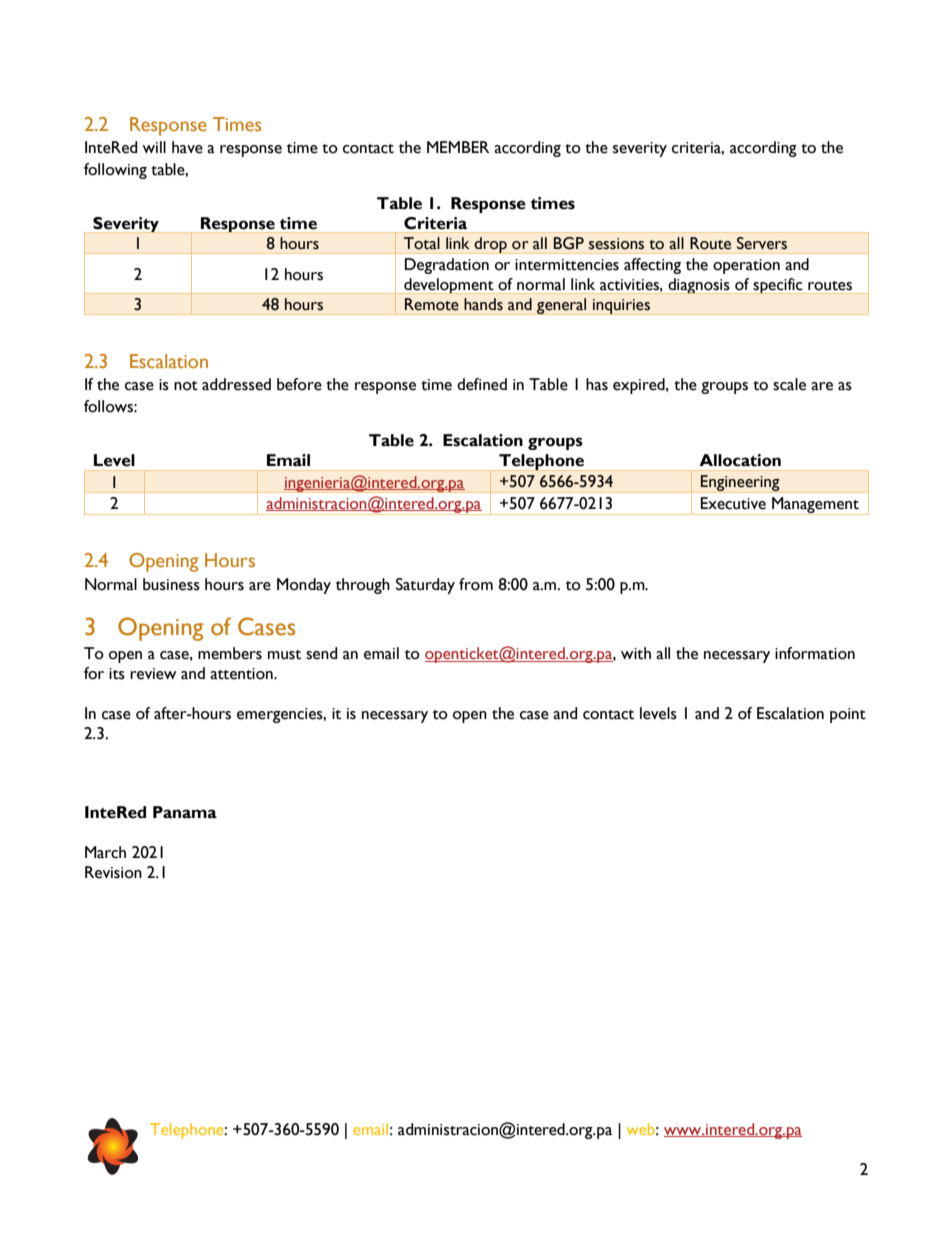 This screenshot has width=952, height=1233. Describe the element at coordinates (185, 812) in the screenshot. I see `Panama` at that location.
